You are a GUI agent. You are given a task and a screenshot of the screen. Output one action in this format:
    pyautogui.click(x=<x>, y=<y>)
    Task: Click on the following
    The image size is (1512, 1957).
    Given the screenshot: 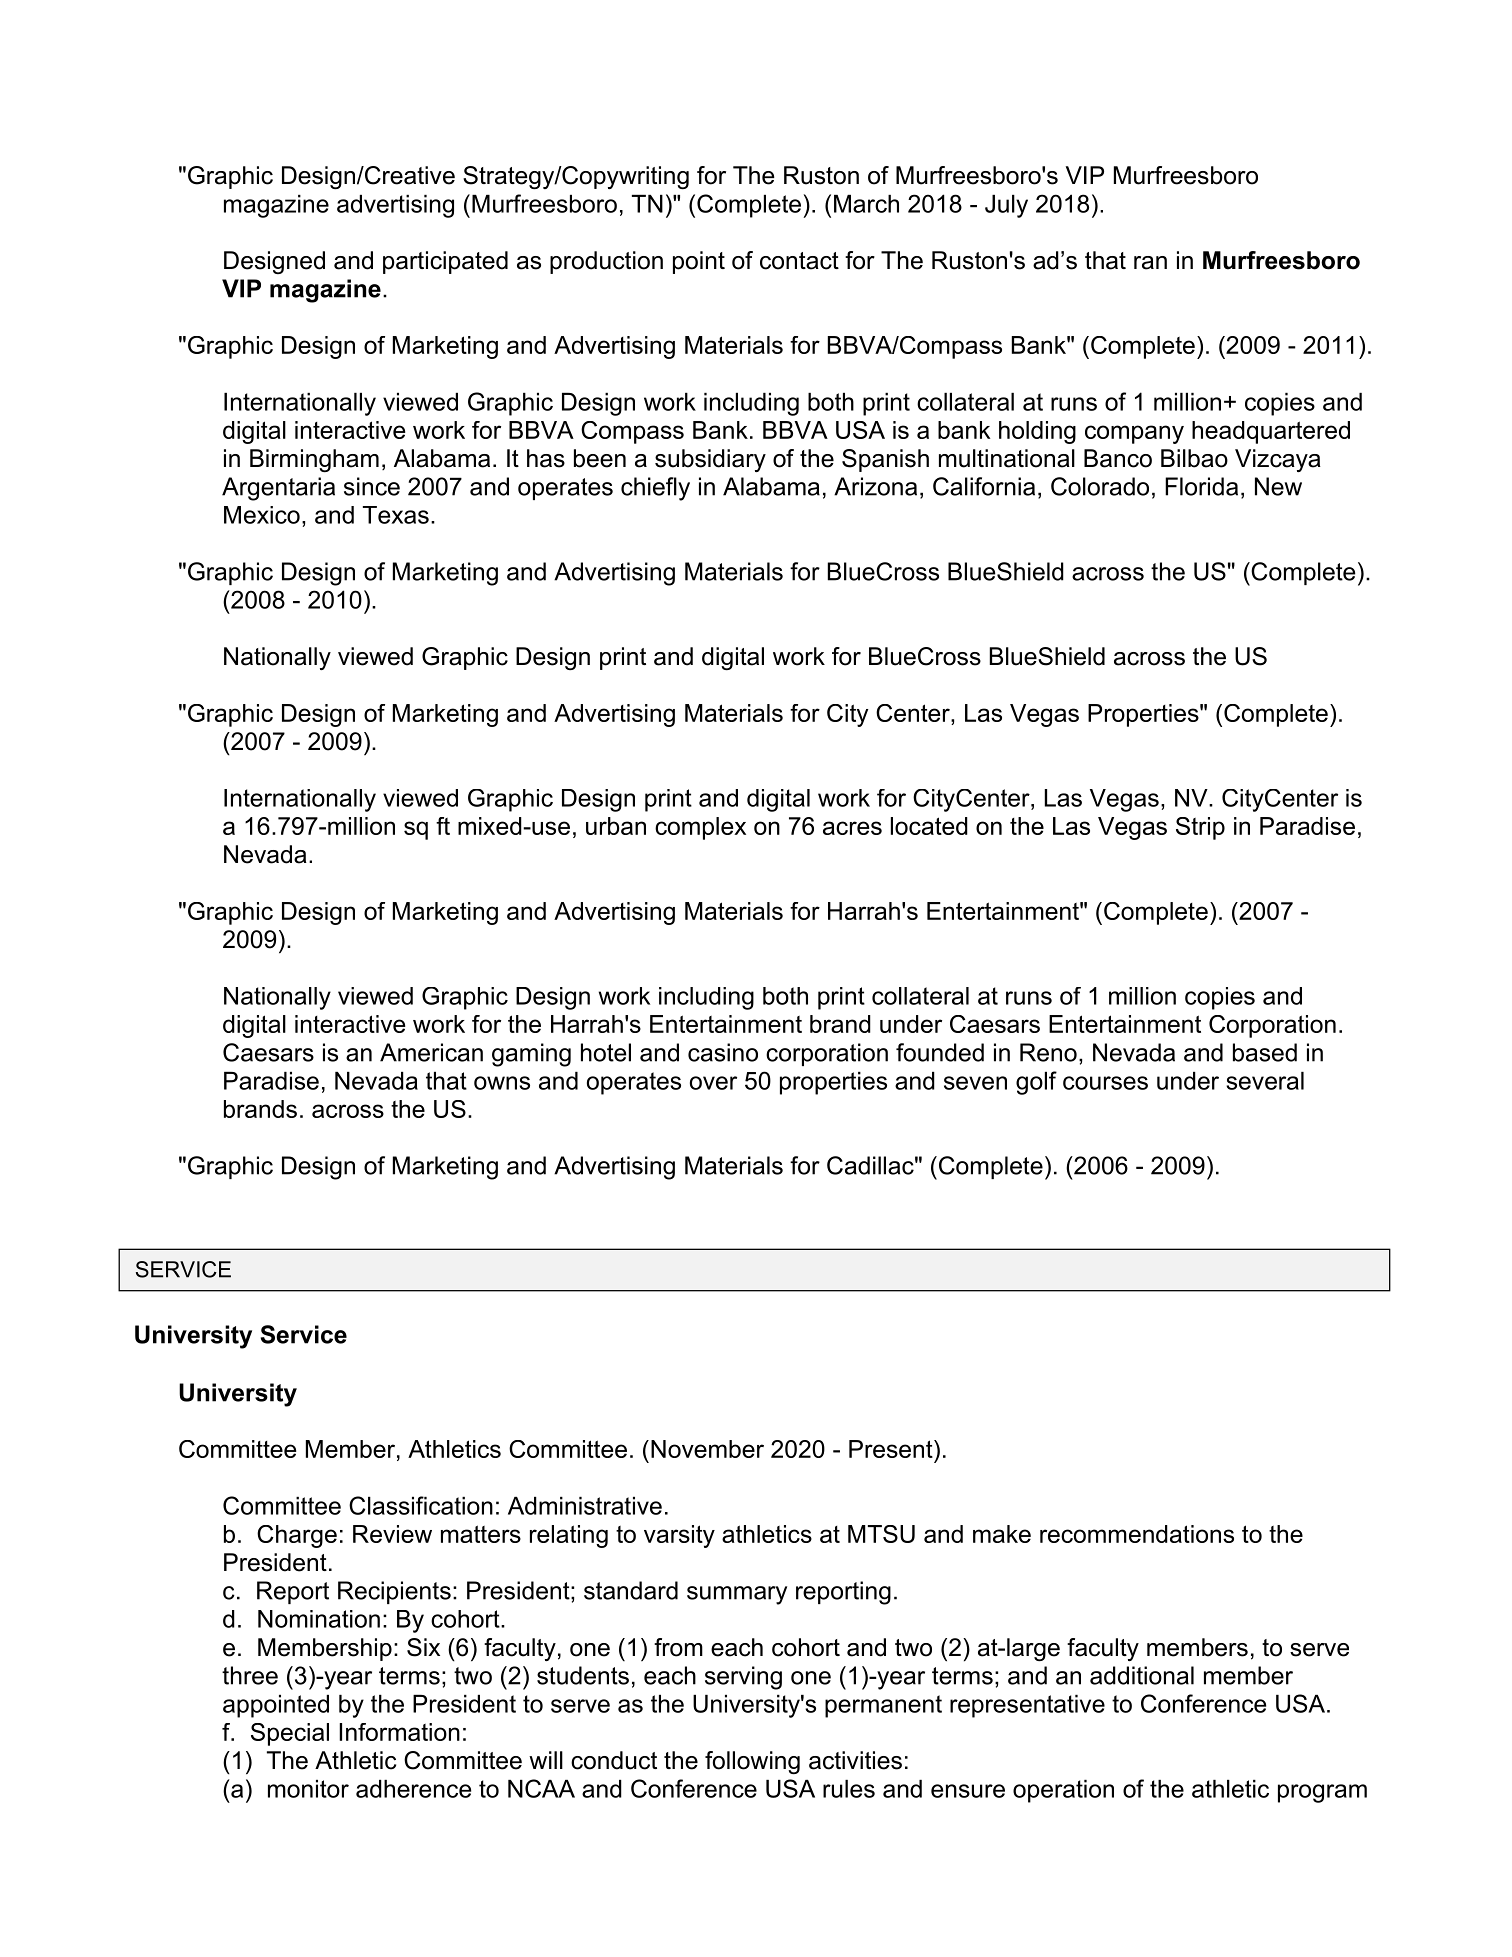 What is the action you would take?
    pyautogui.click(x=752, y=1762)
